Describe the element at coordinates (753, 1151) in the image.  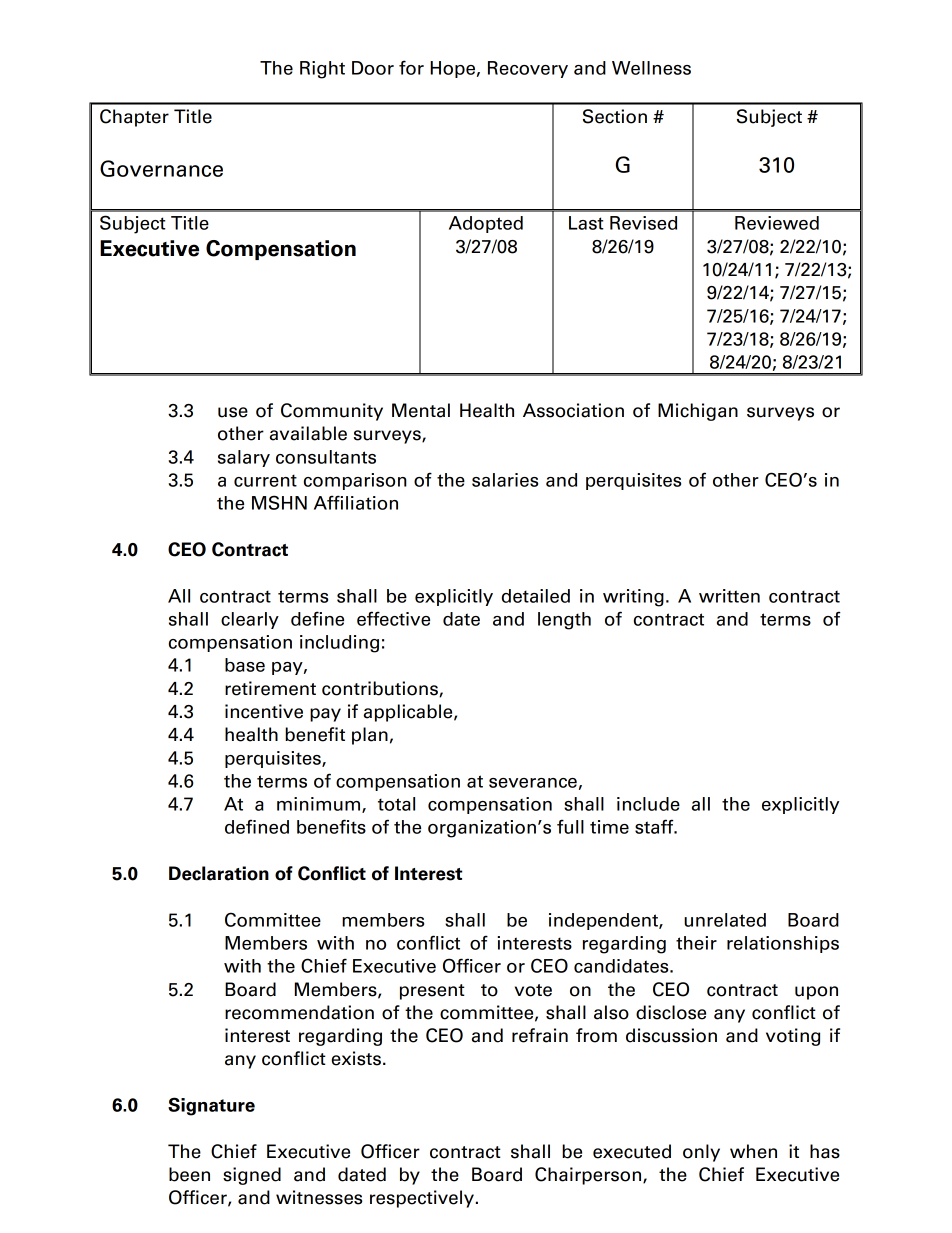
I see `when` at that location.
